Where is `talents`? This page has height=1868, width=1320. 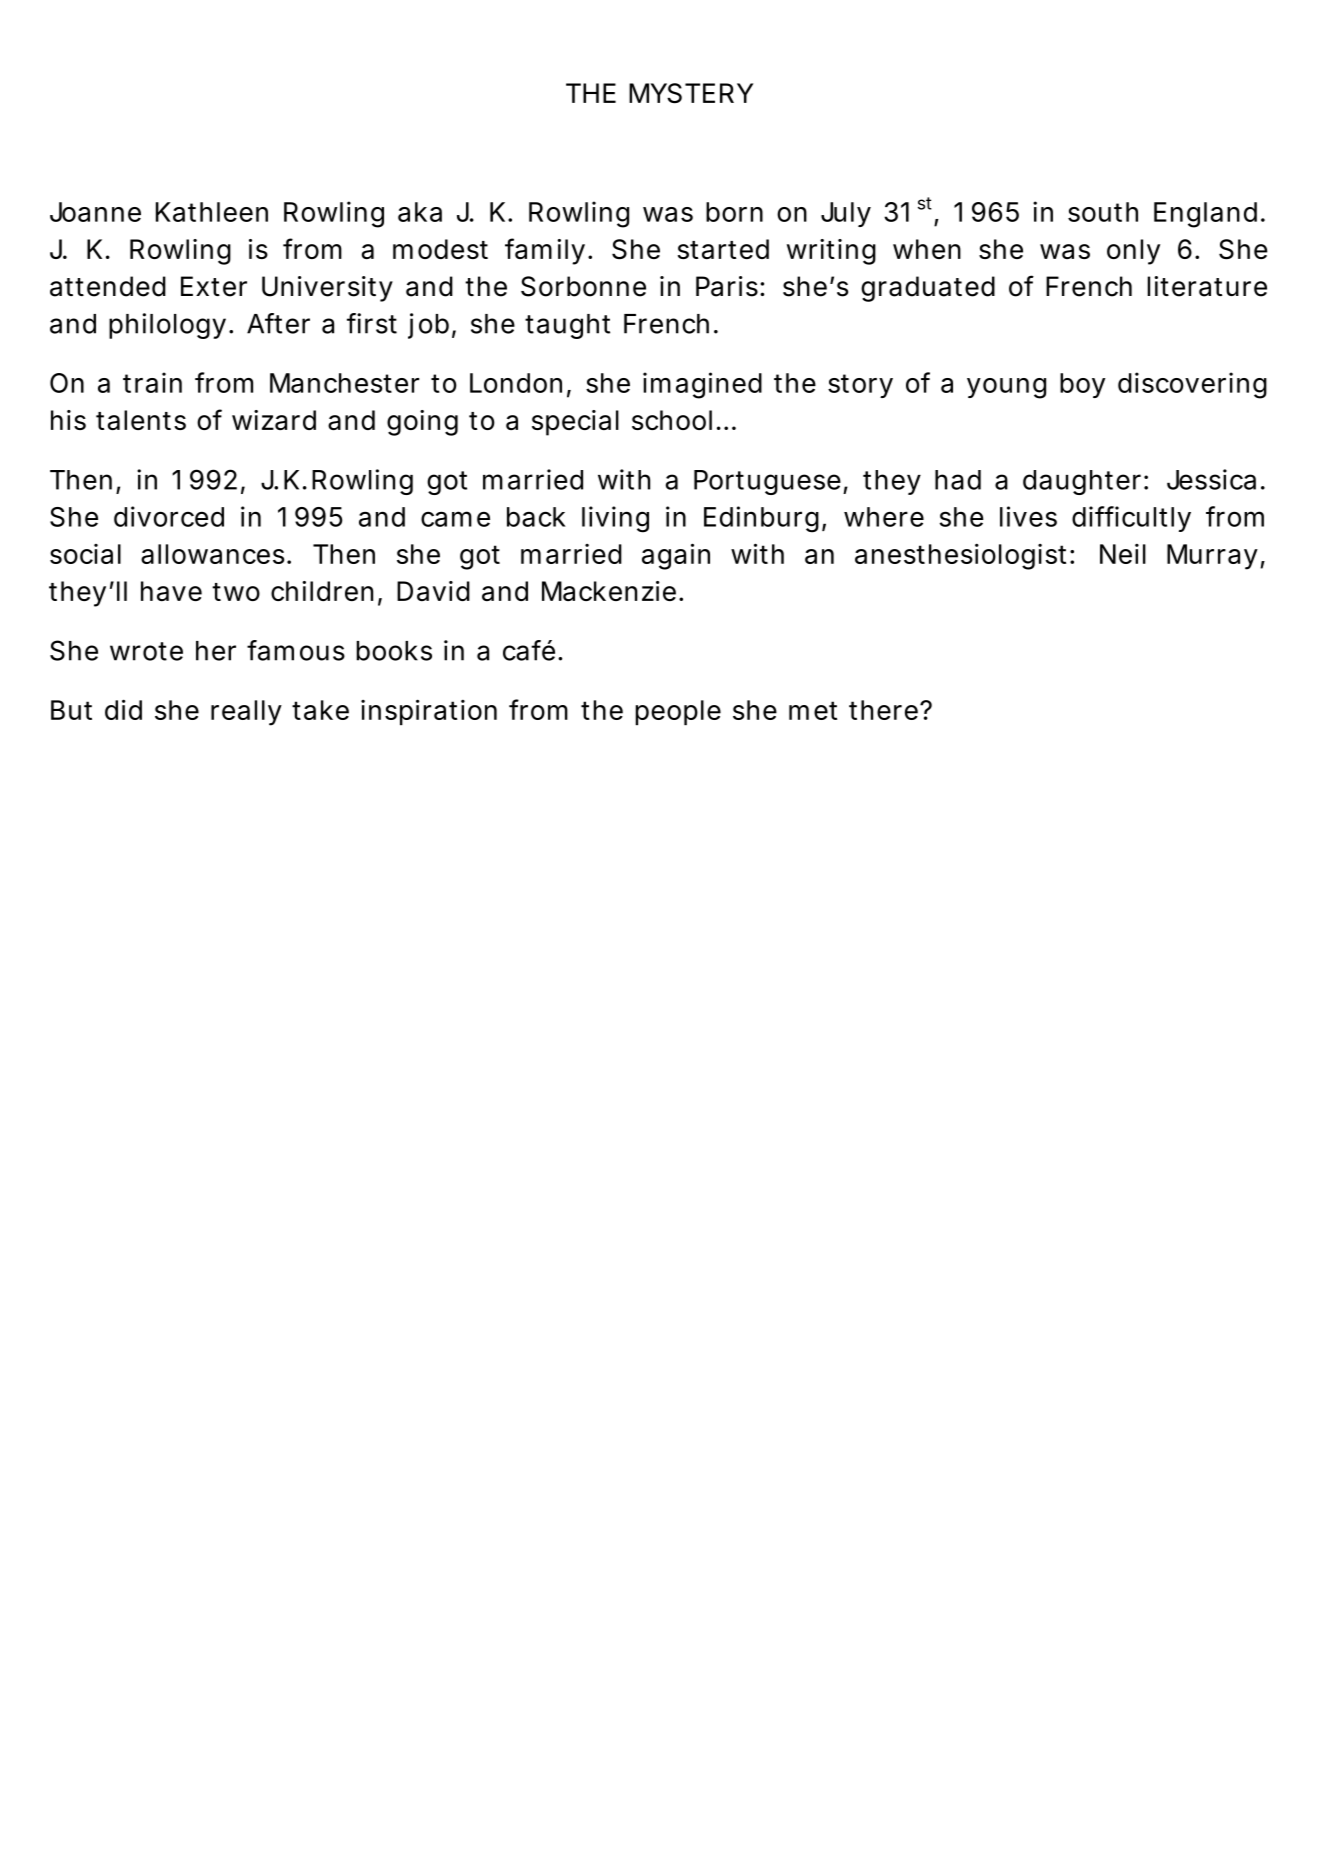
talents is located at coordinates (141, 420).
